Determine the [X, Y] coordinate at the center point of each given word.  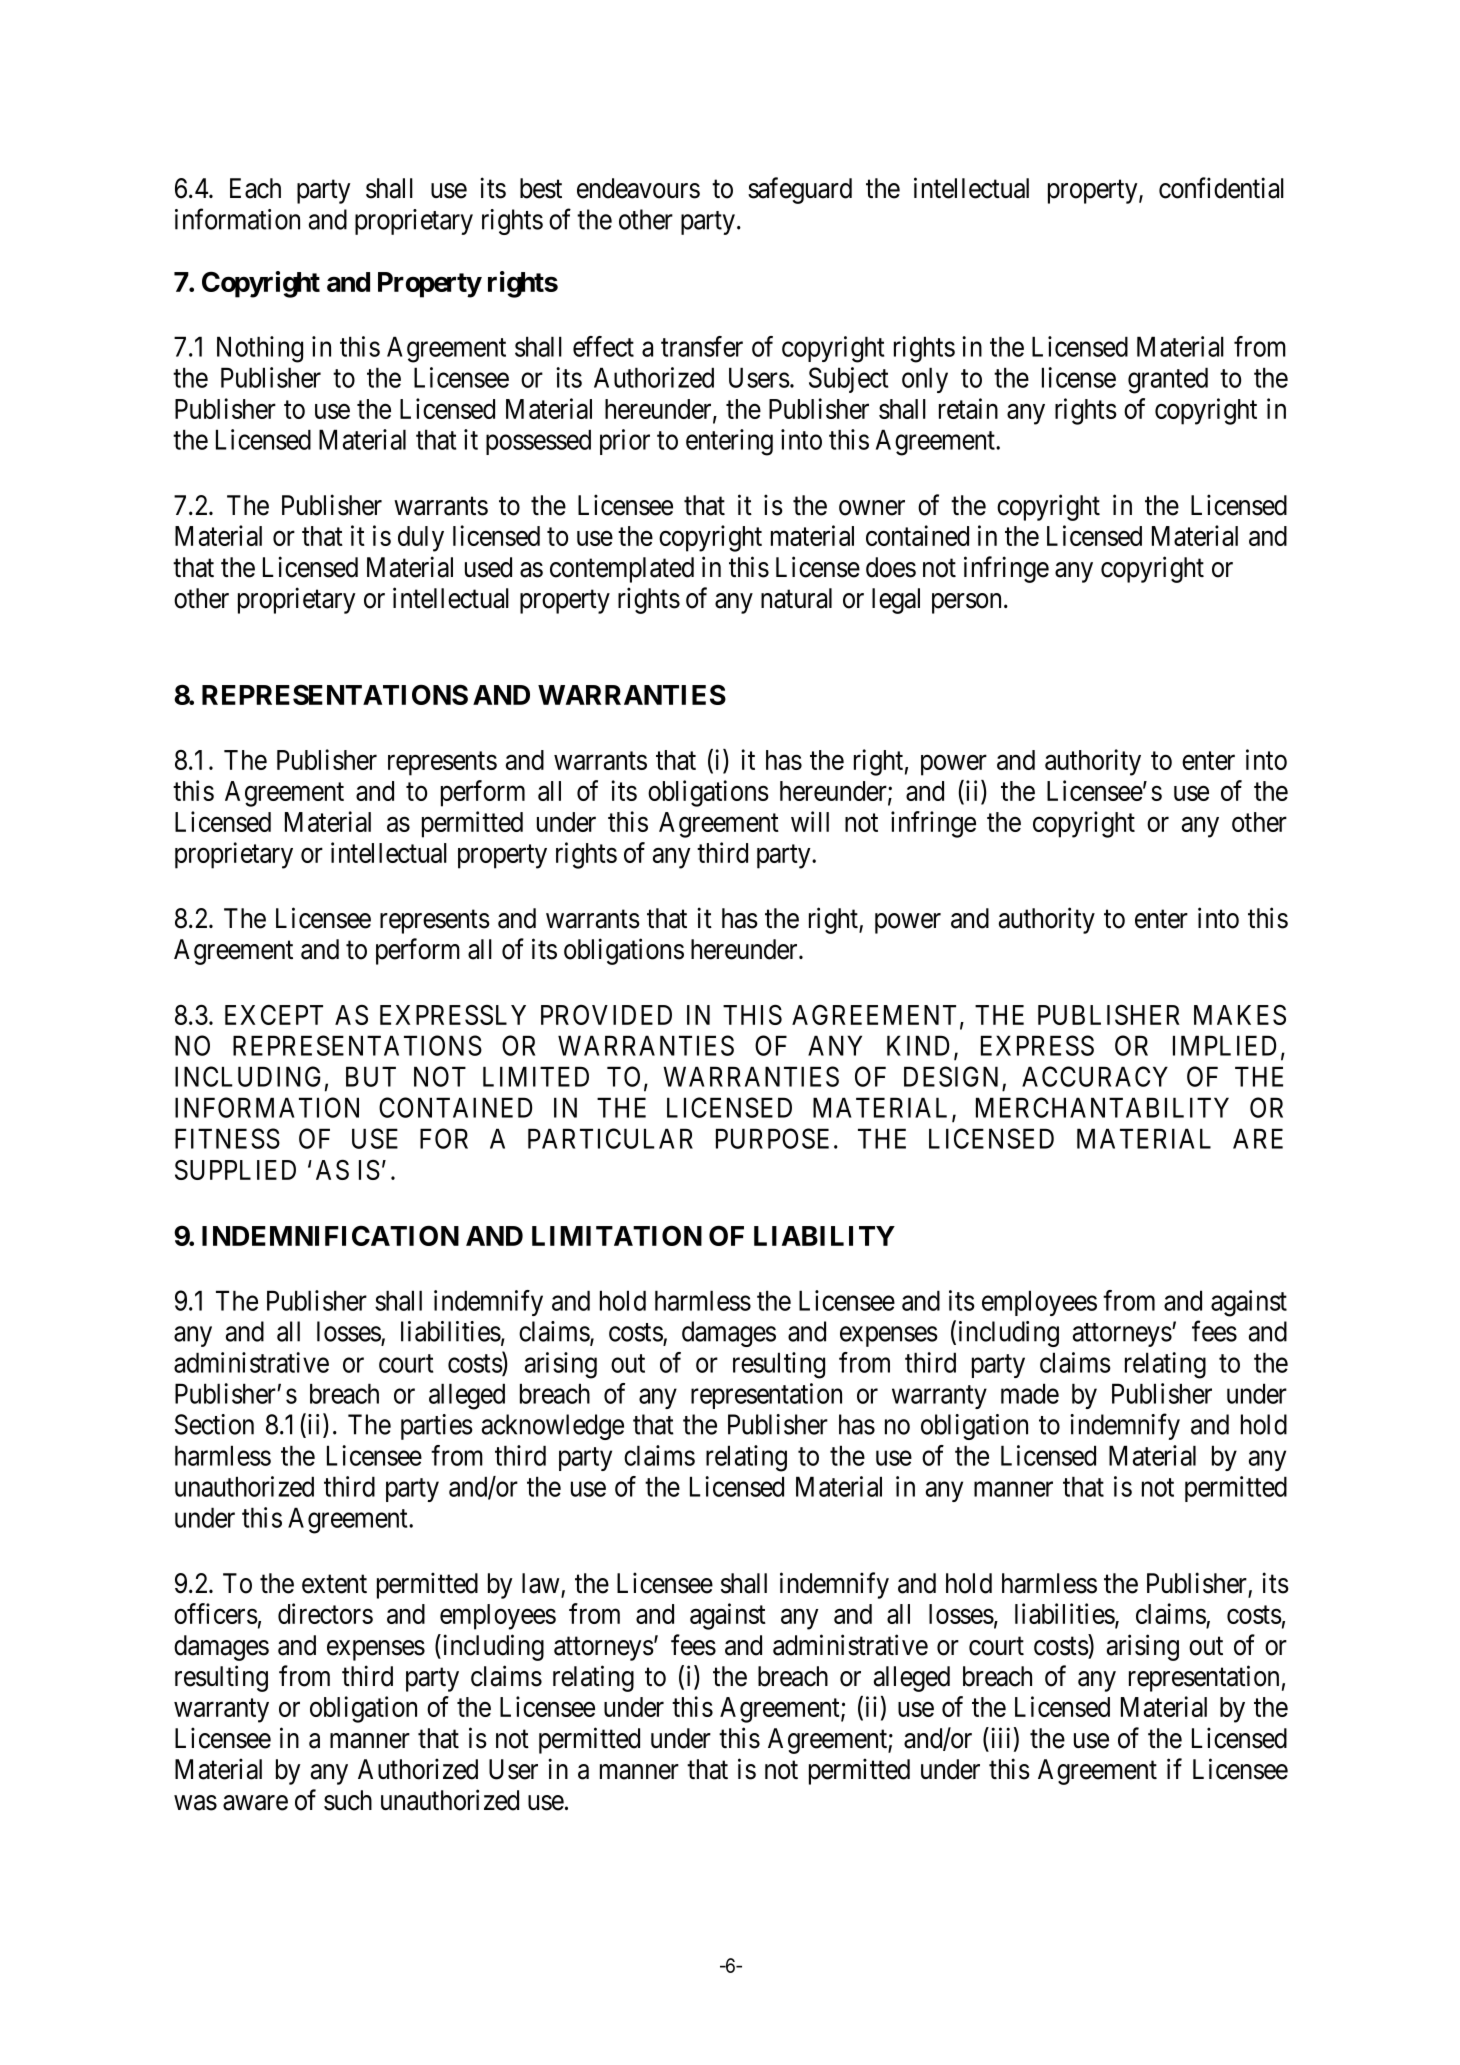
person [966, 603]
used [488, 567]
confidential [1221, 188]
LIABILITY [824, 1236]
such [348, 1800]
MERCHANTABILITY [1102, 1107]
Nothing [260, 349]
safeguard [800, 190]
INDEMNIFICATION [330, 1235]
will [810, 821]
